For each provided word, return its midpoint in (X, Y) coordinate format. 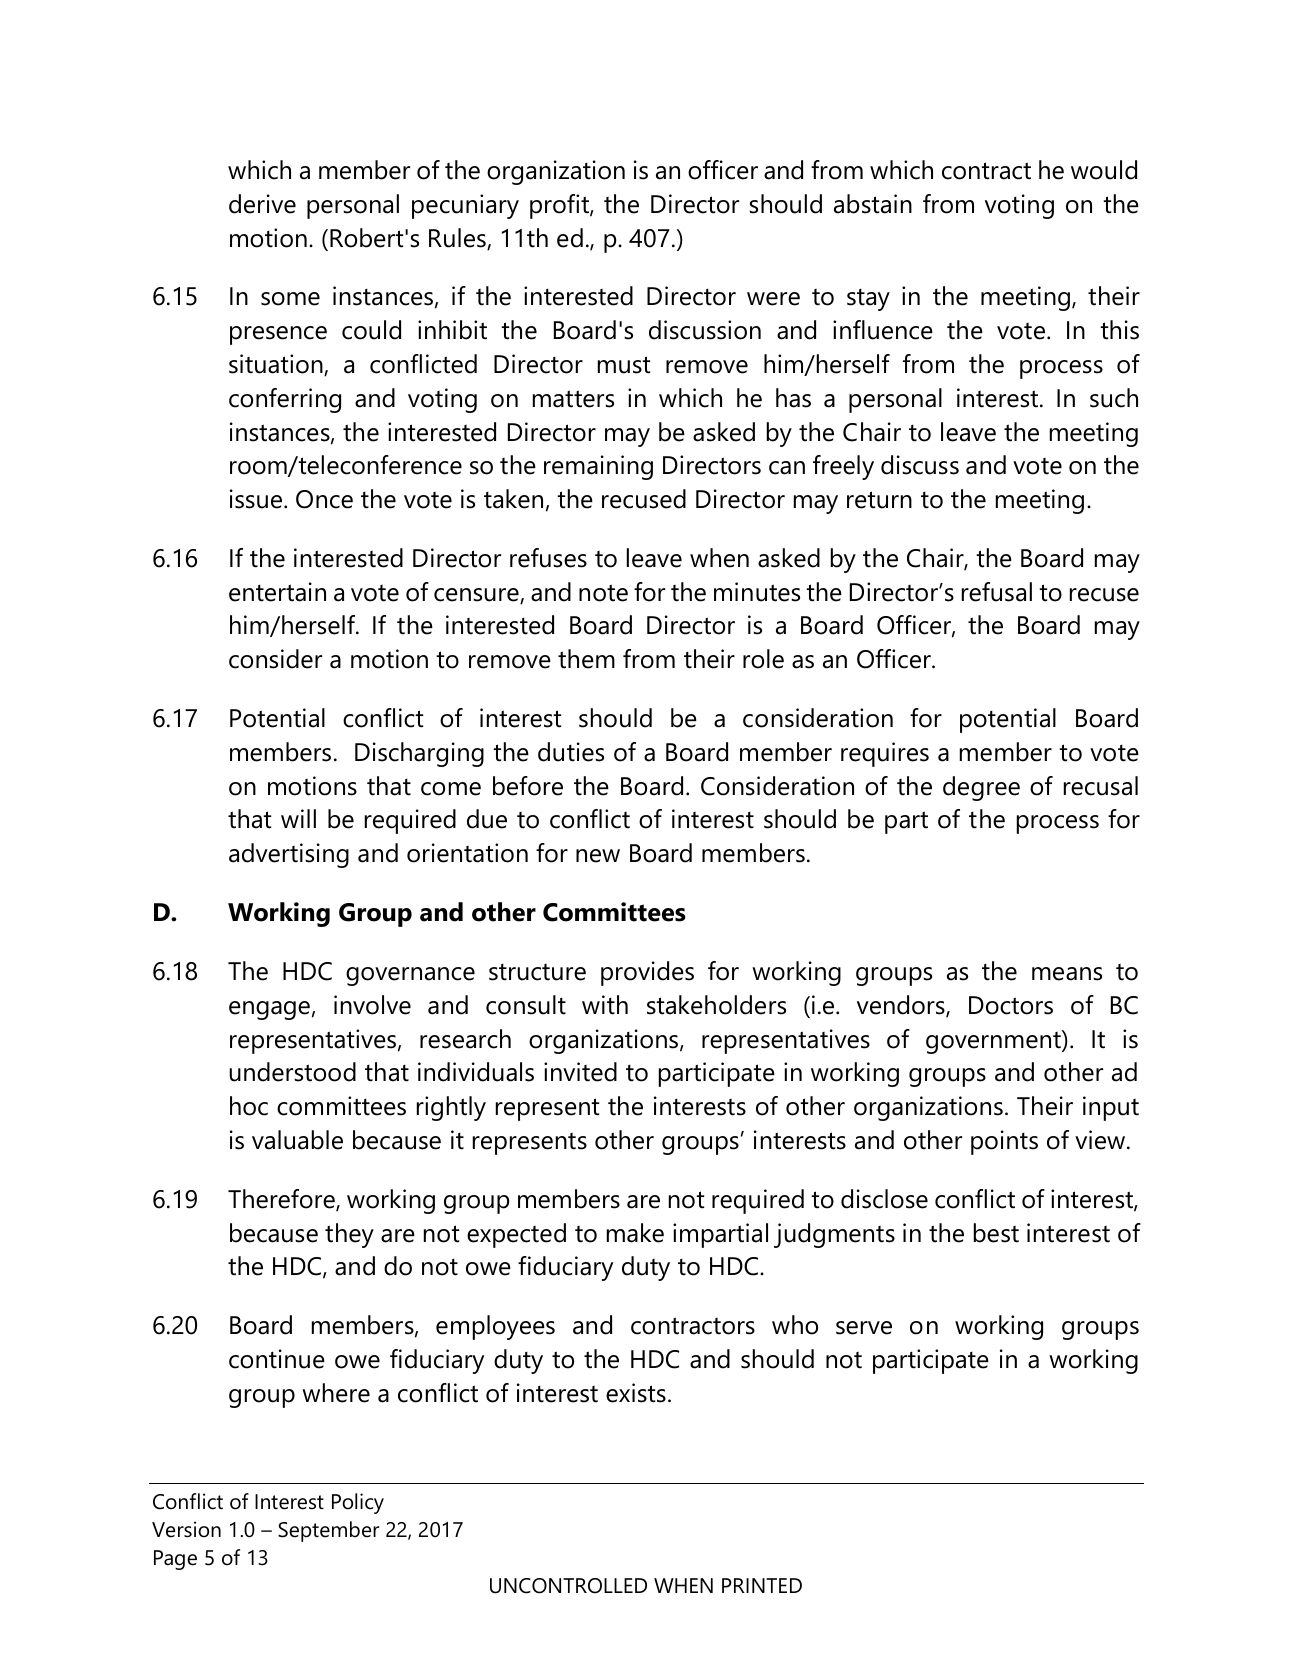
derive (262, 204)
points (1004, 1142)
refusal (997, 592)
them (586, 659)
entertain (277, 592)
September (329, 1531)
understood (292, 1072)
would (1104, 170)
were (773, 299)
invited (580, 1072)
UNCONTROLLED (568, 1586)
